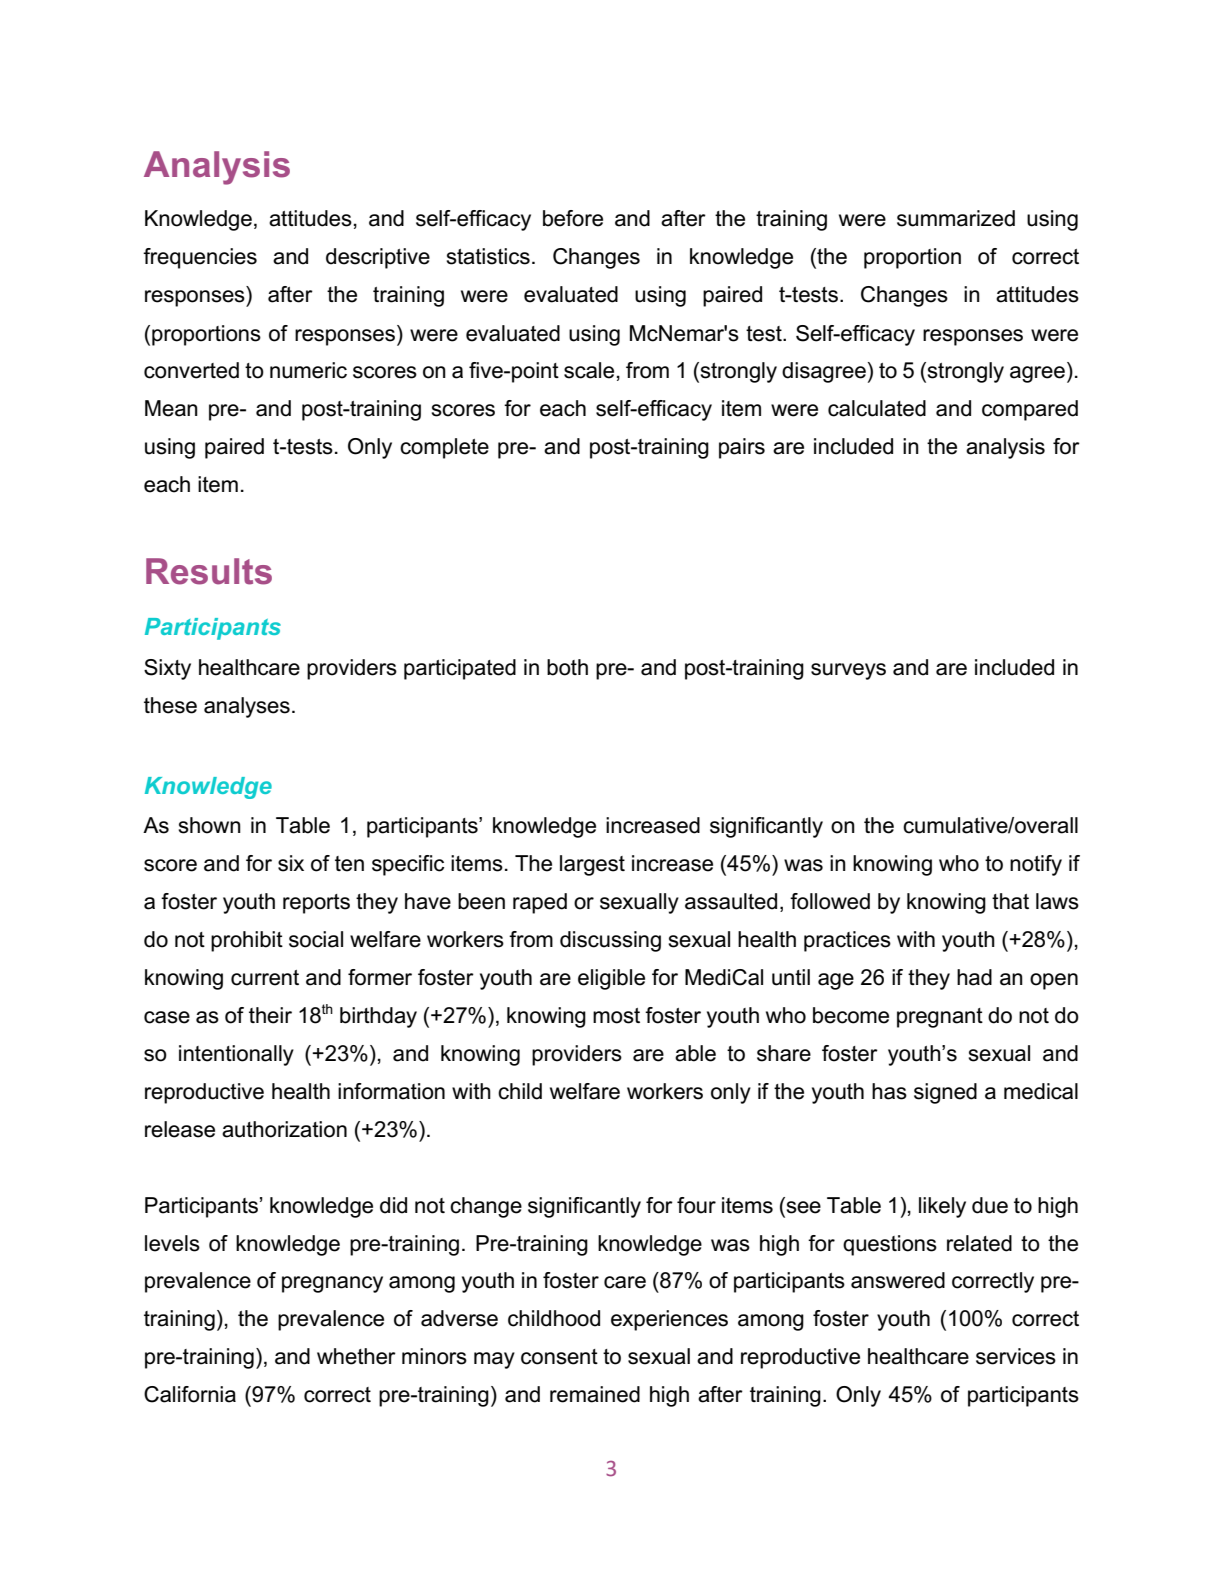 The image size is (1223, 1583). What do you see at coordinates (573, 218) in the image?
I see `before` at bounding box center [573, 218].
